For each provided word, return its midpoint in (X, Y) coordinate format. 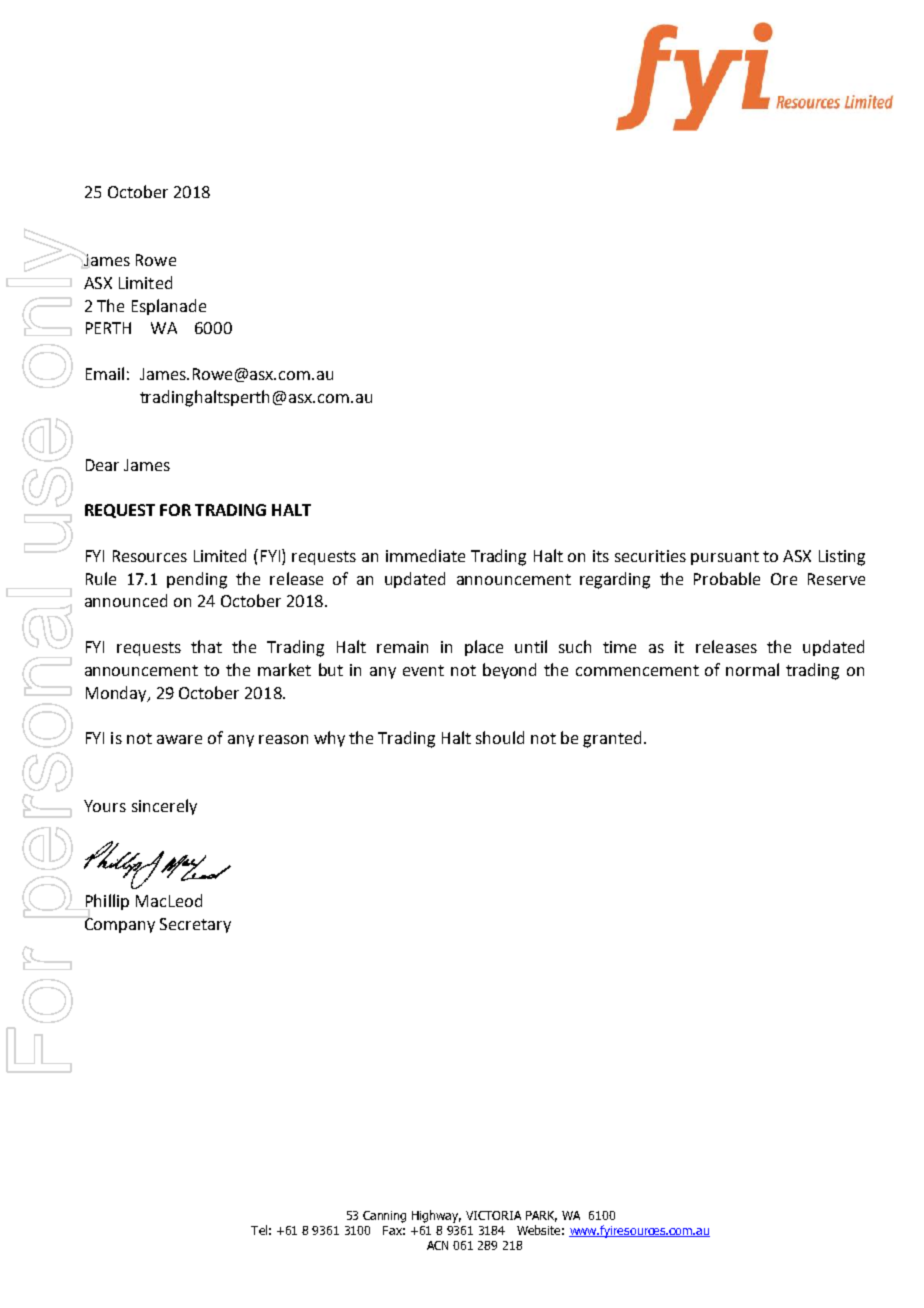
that (206, 646)
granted (612, 739)
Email (105, 373)
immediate (425, 555)
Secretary (195, 925)
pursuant (725, 558)
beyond (509, 671)
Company (120, 925)
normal (752, 669)
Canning (384, 1217)
